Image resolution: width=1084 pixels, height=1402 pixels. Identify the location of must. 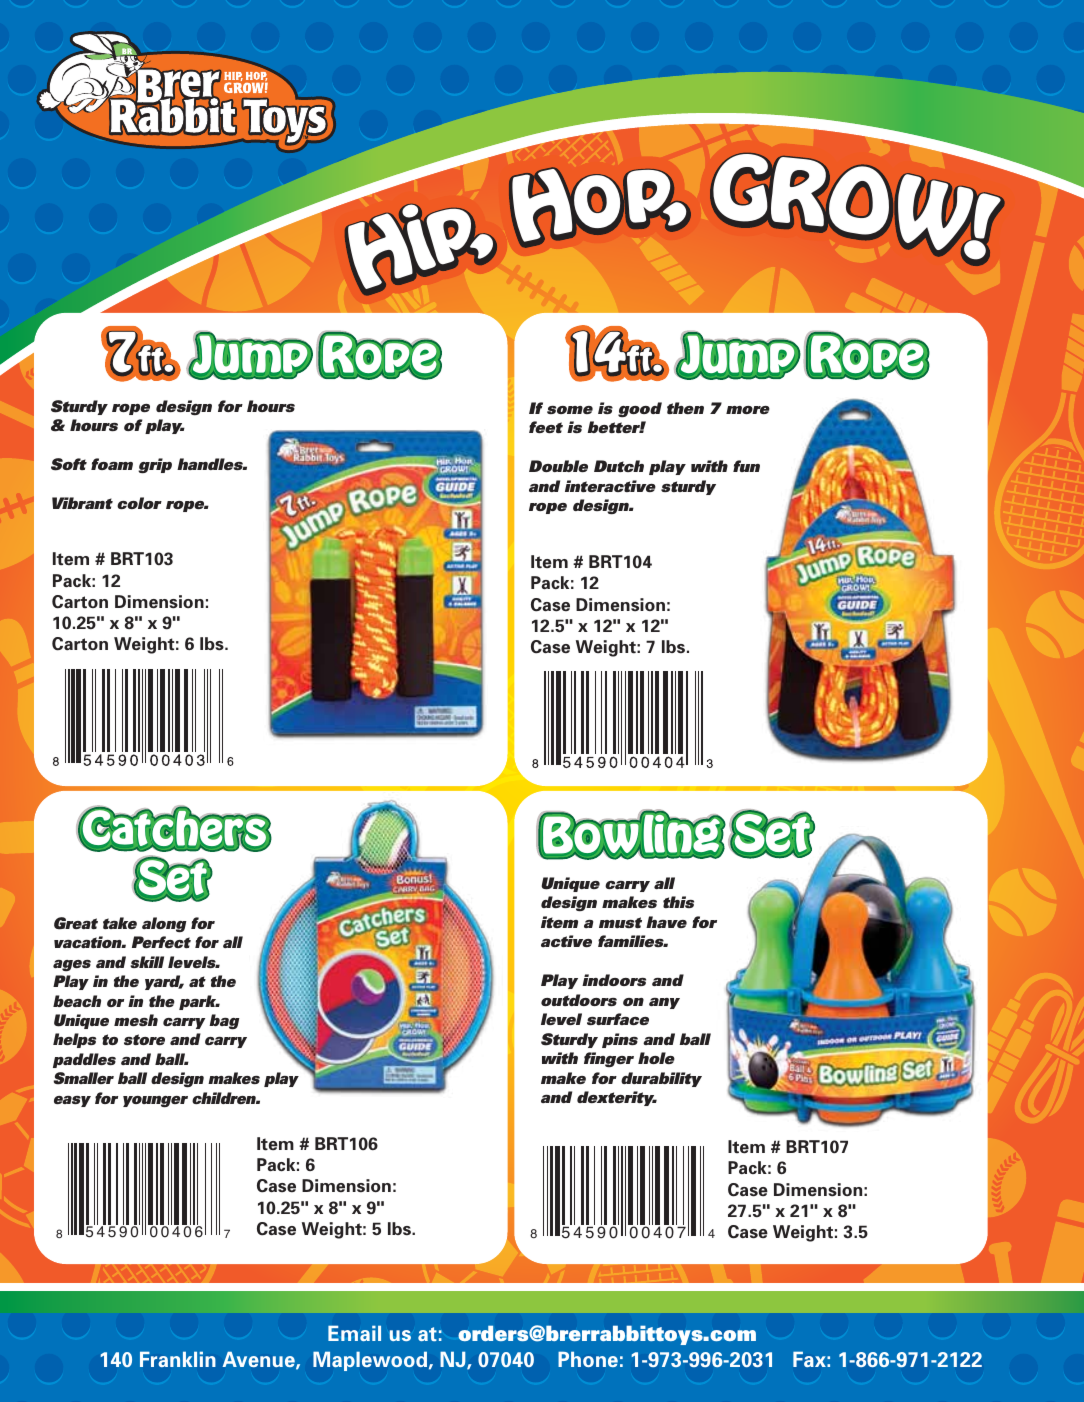
(620, 922).
